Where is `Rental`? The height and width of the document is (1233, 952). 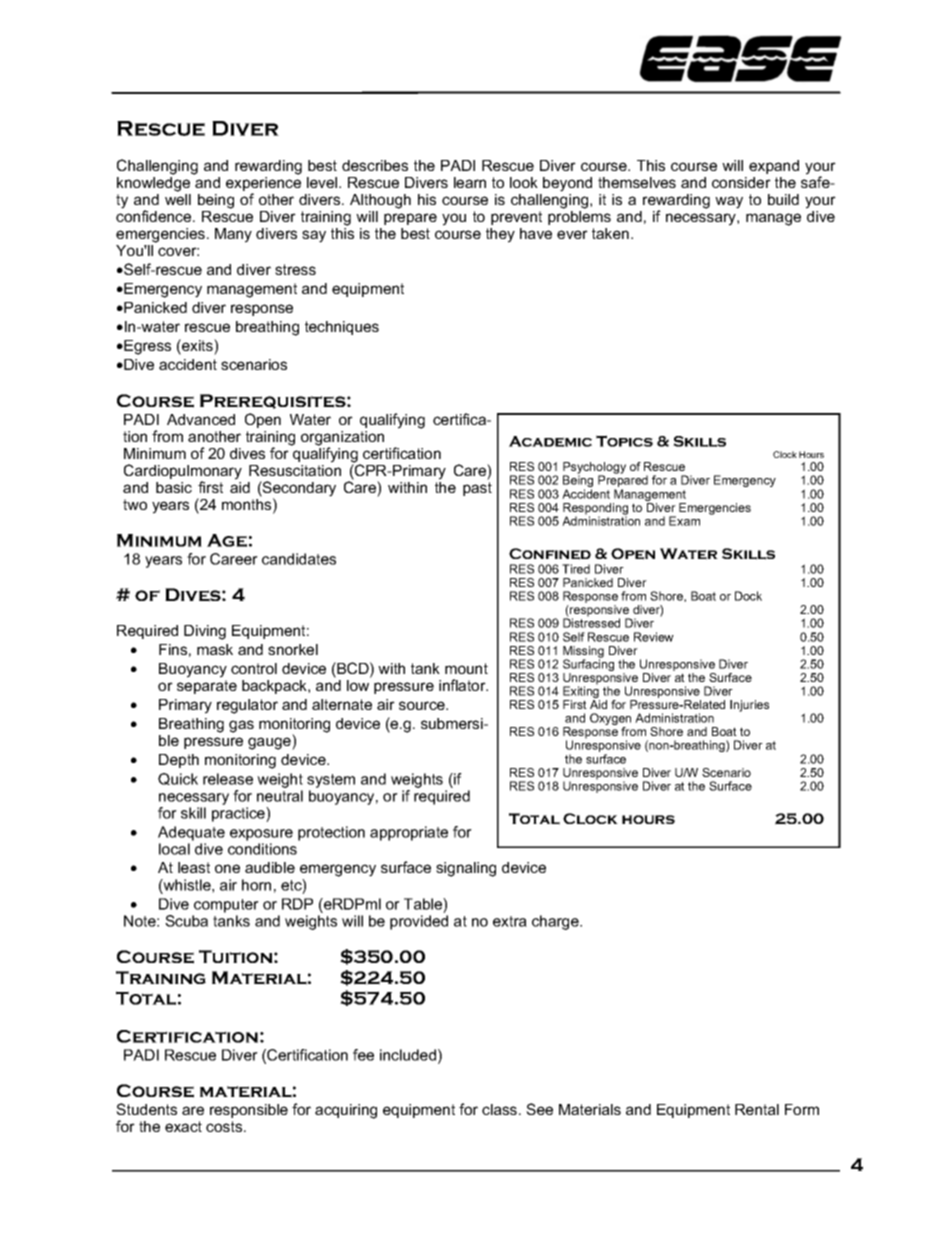
Rental is located at coordinates (757, 1109).
